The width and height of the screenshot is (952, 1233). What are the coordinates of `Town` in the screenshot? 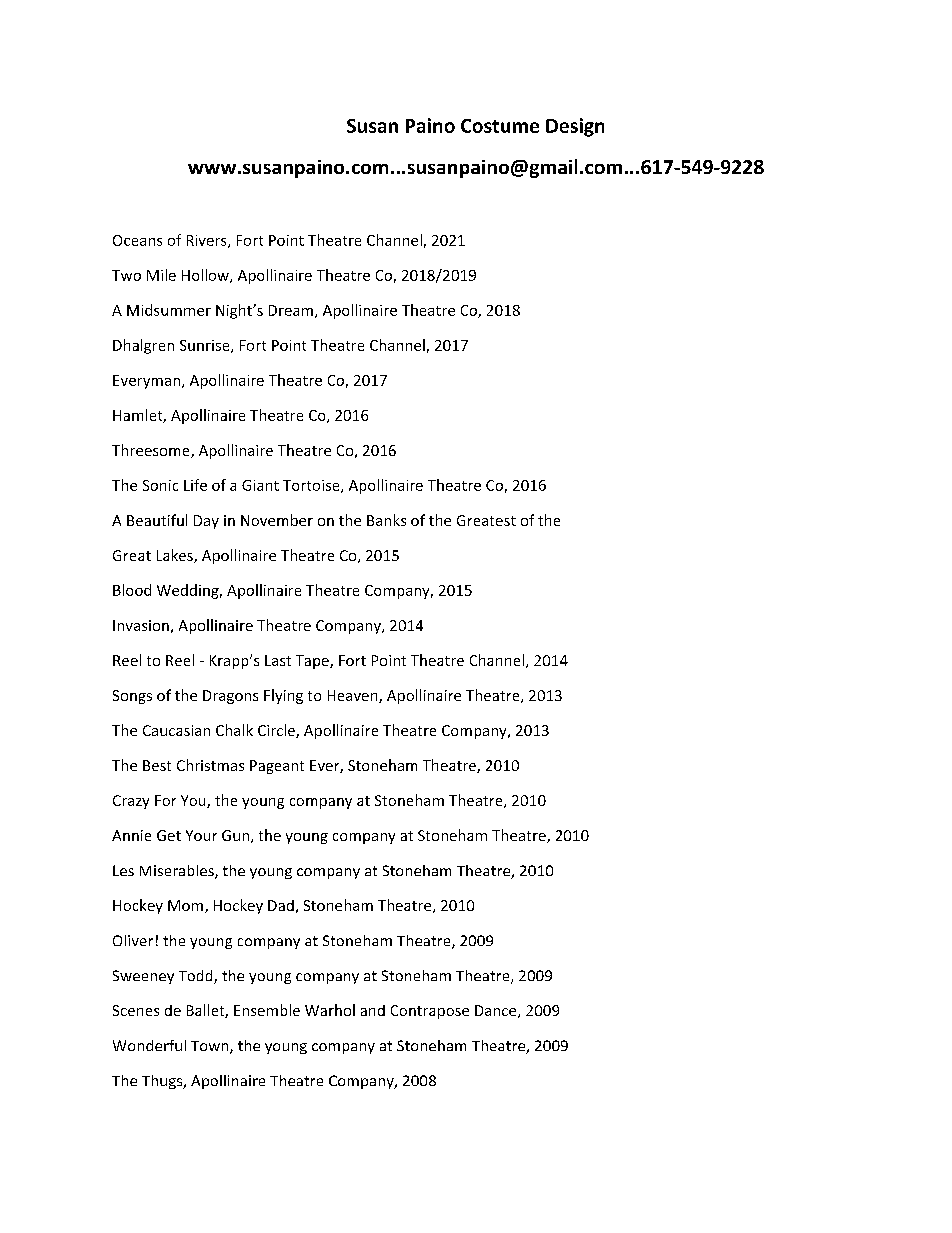 It's located at (211, 1047).
